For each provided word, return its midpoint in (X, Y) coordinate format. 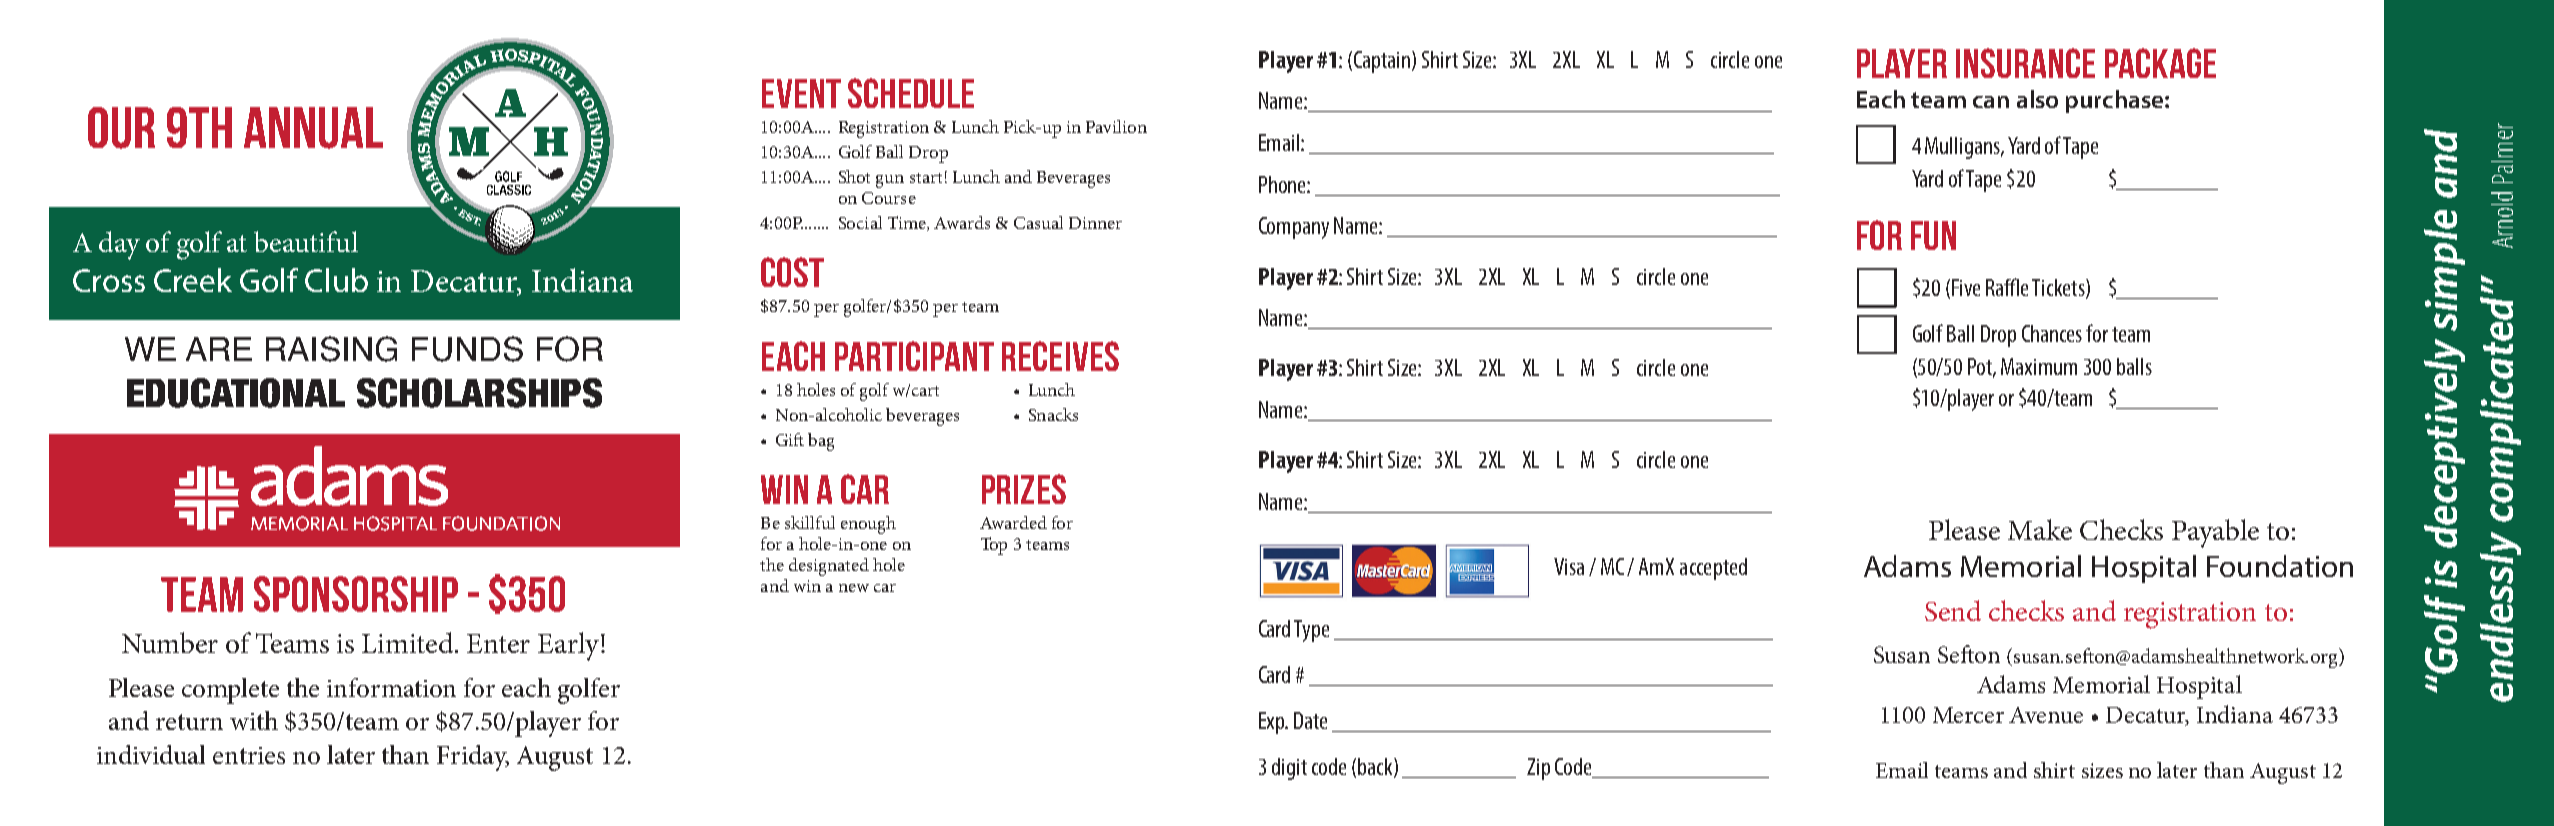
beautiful (306, 241)
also (2037, 99)
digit (1289, 769)
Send (1953, 610)
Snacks (1053, 414)
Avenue (2046, 715)
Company (1294, 228)
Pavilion (1116, 126)
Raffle (2007, 287)
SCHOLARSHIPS (479, 393)
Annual (313, 128)
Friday (473, 758)
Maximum (2039, 366)
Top (994, 546)
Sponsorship (356, 594)
